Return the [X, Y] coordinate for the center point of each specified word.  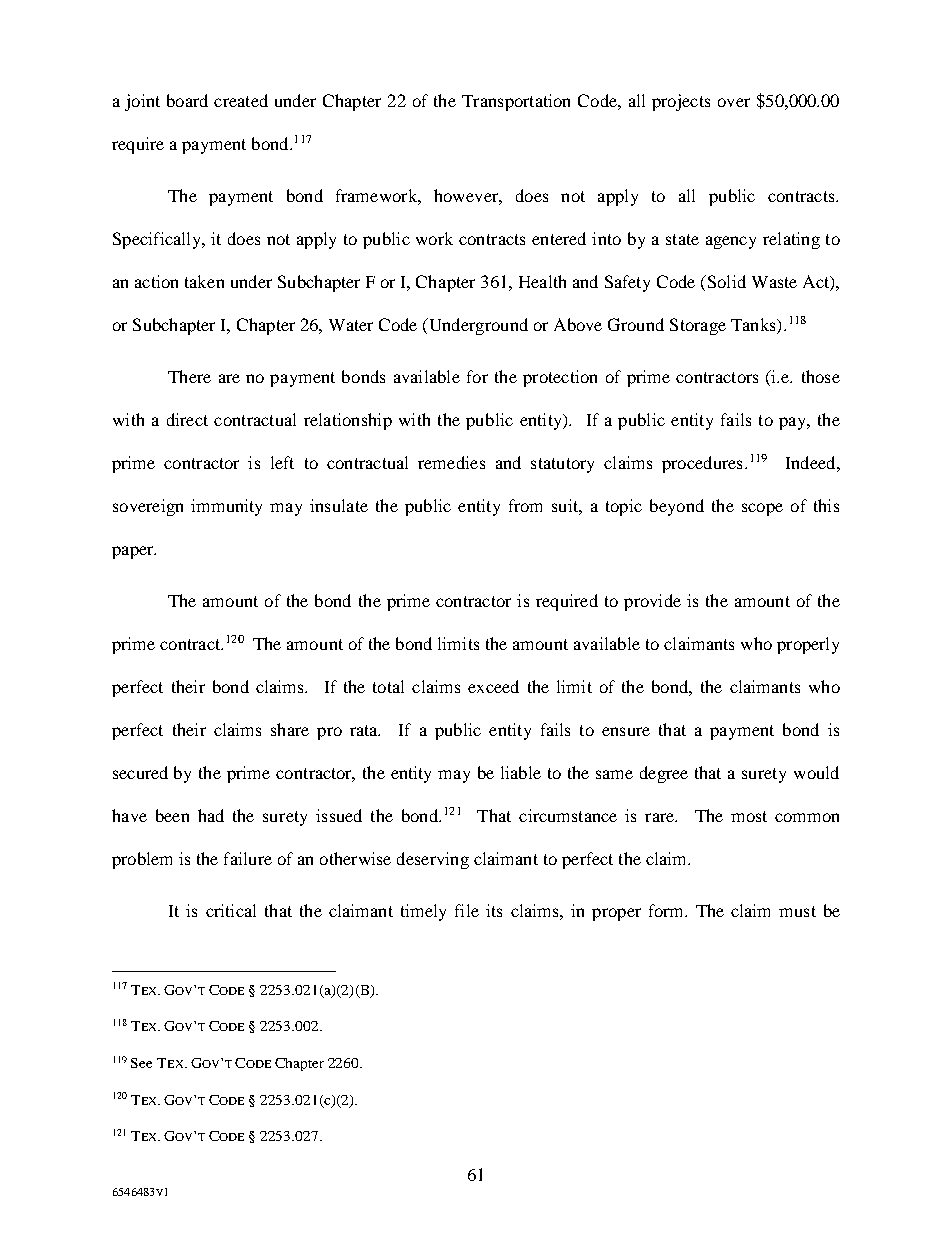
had [211, 815]
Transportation [516, 102]
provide [652, 602]
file [467, 910]
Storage [698, 326]
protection [560, 378]
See [141, 1063]
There [189, 376]
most [749, 816]
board [187, 100]
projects [681, 102]
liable [521, 772]
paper [134, 552]
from [525, 505]
